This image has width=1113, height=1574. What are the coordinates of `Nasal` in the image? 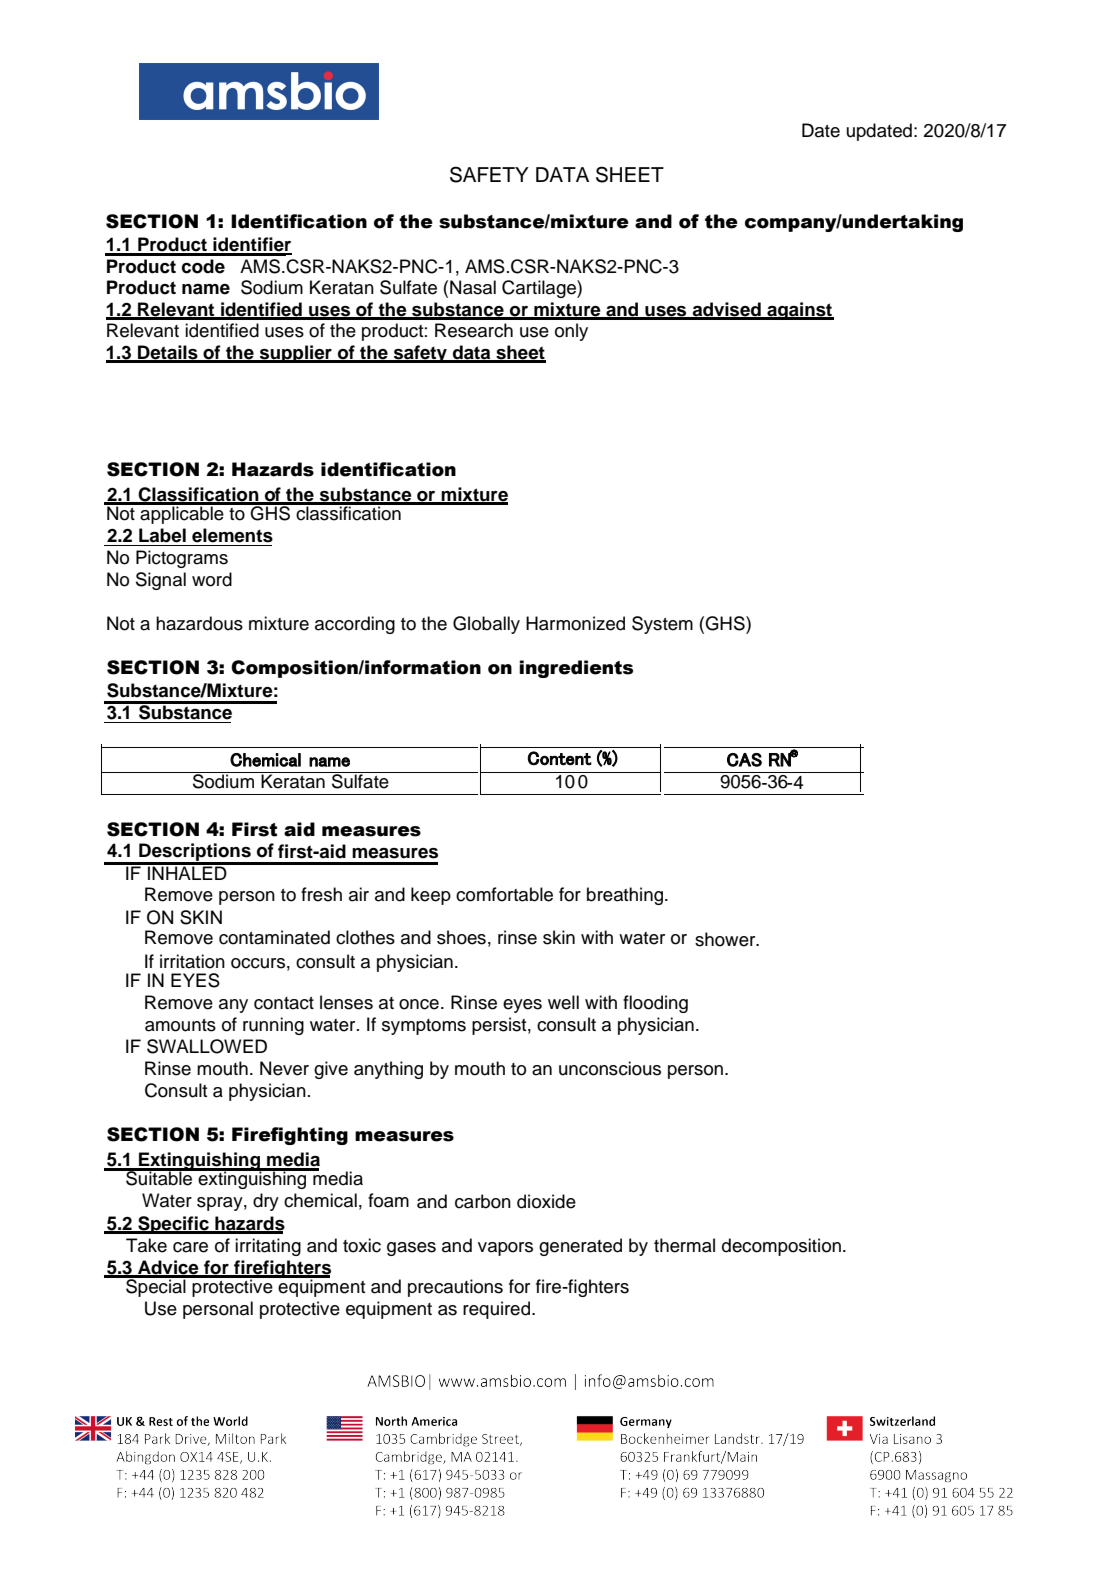 It's located at (473, 287).
